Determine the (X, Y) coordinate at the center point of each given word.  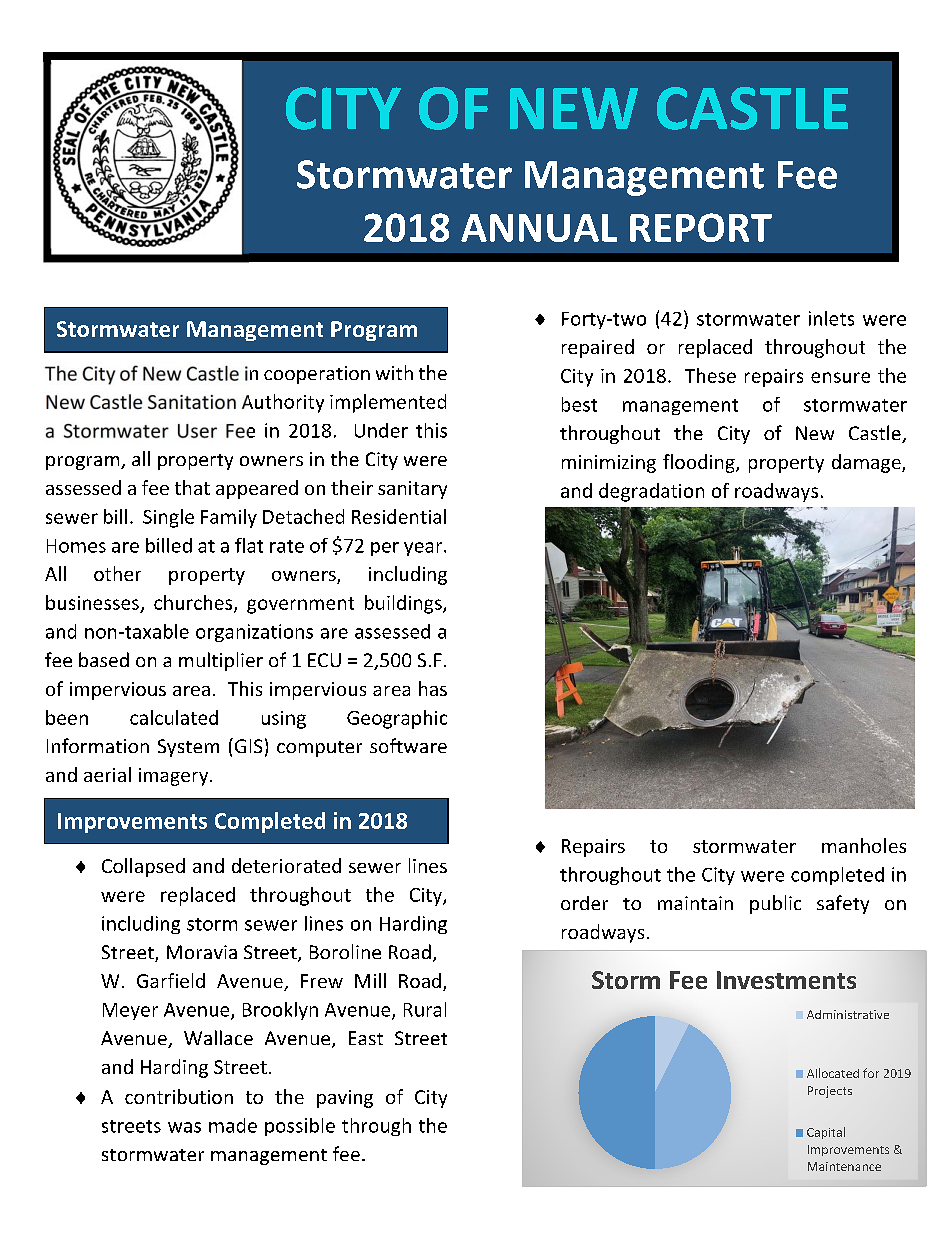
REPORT (701, 227)
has (433, 688)
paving (345, 1099)
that (192, 487)
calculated (174, 717)
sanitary (412, 490)
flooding (700, 463)
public (775, 904)
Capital (826, 1133)
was (184, 1127)
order (584, 903)
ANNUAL (539, 228)
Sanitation (192, 402)
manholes (864, 845)
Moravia (202, 952)
